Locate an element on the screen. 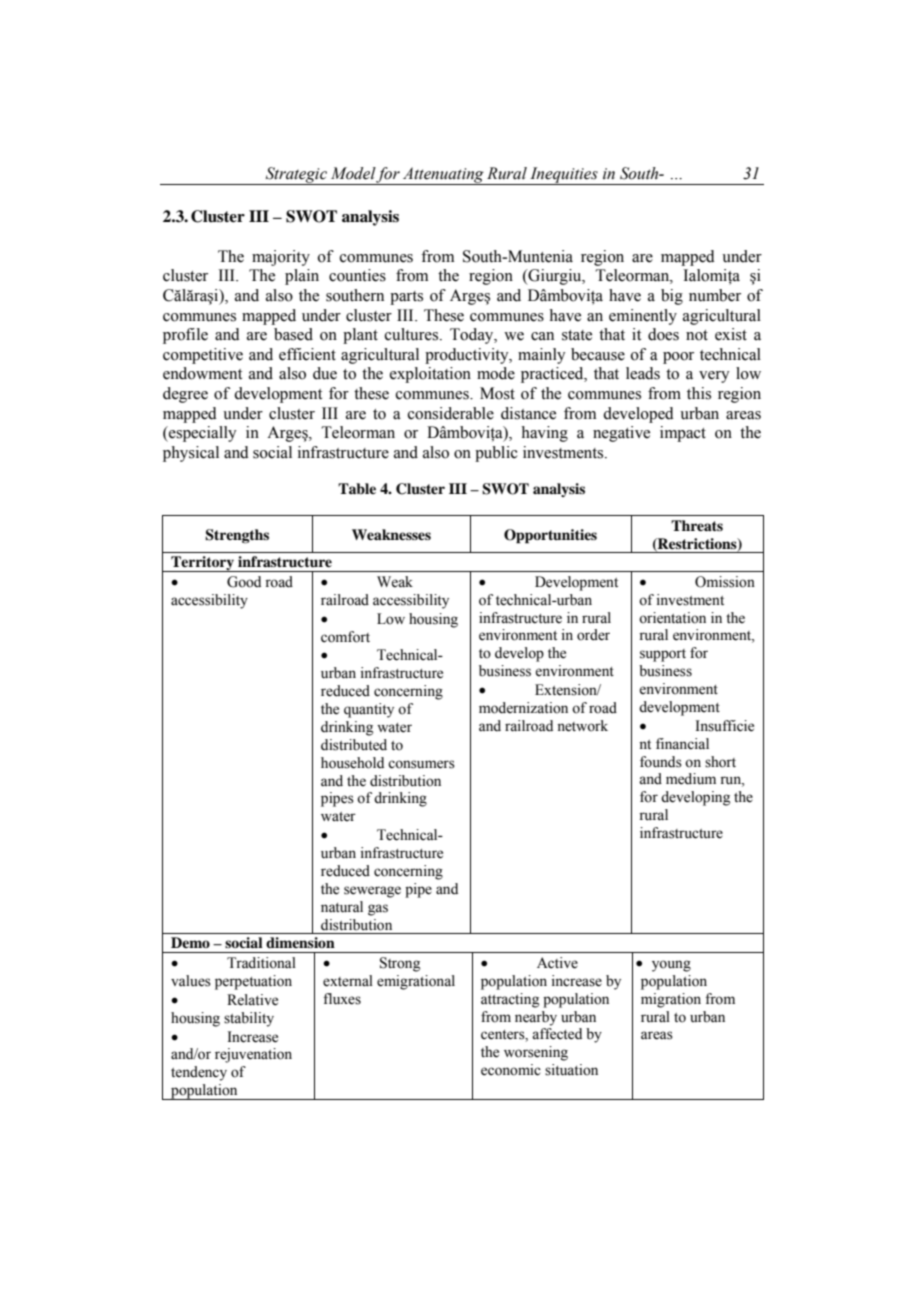  Threats is located at coordinates (697, 525).
